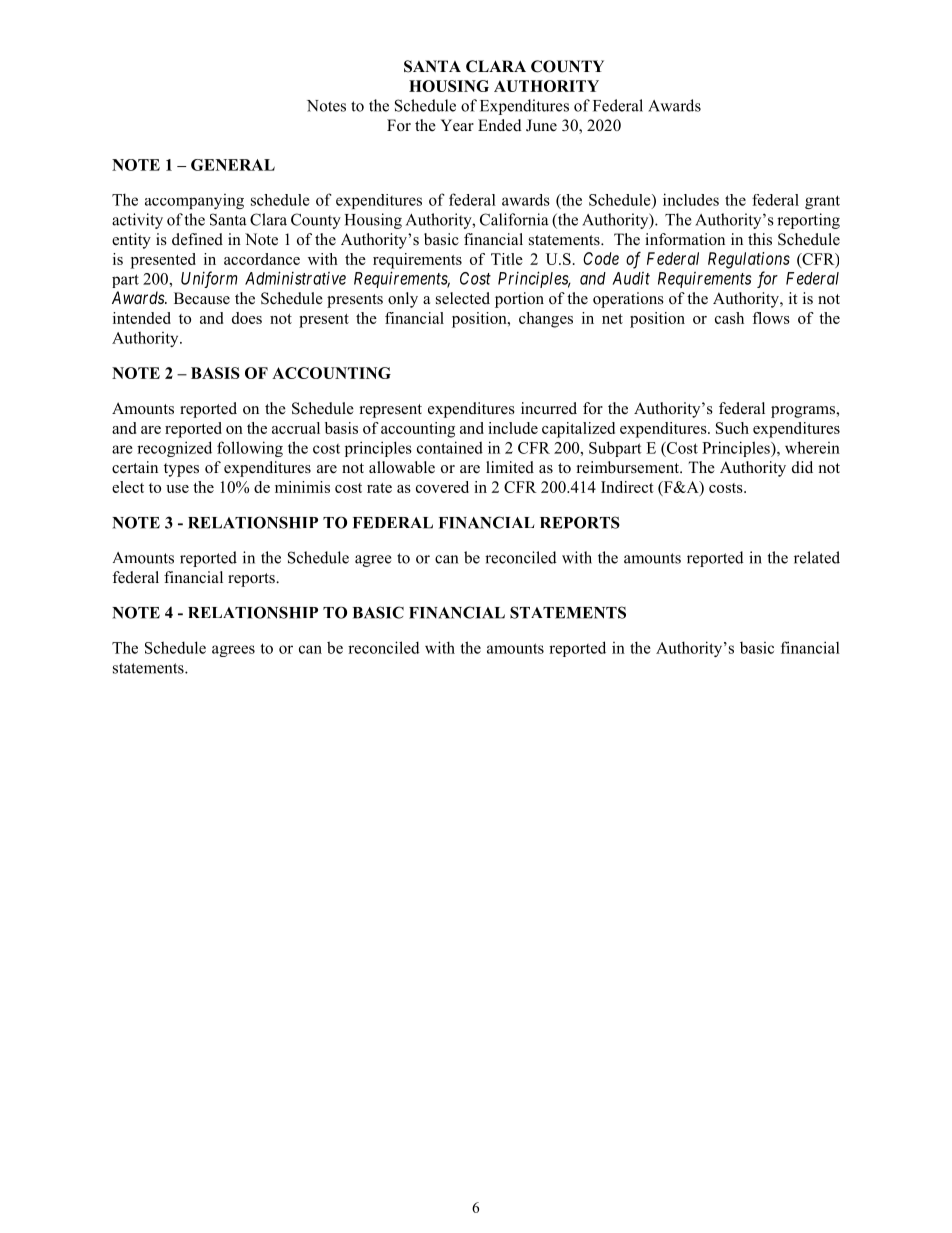 This screenshot has height=1233, width=952. I want to click on changes, so click(546, 320).
